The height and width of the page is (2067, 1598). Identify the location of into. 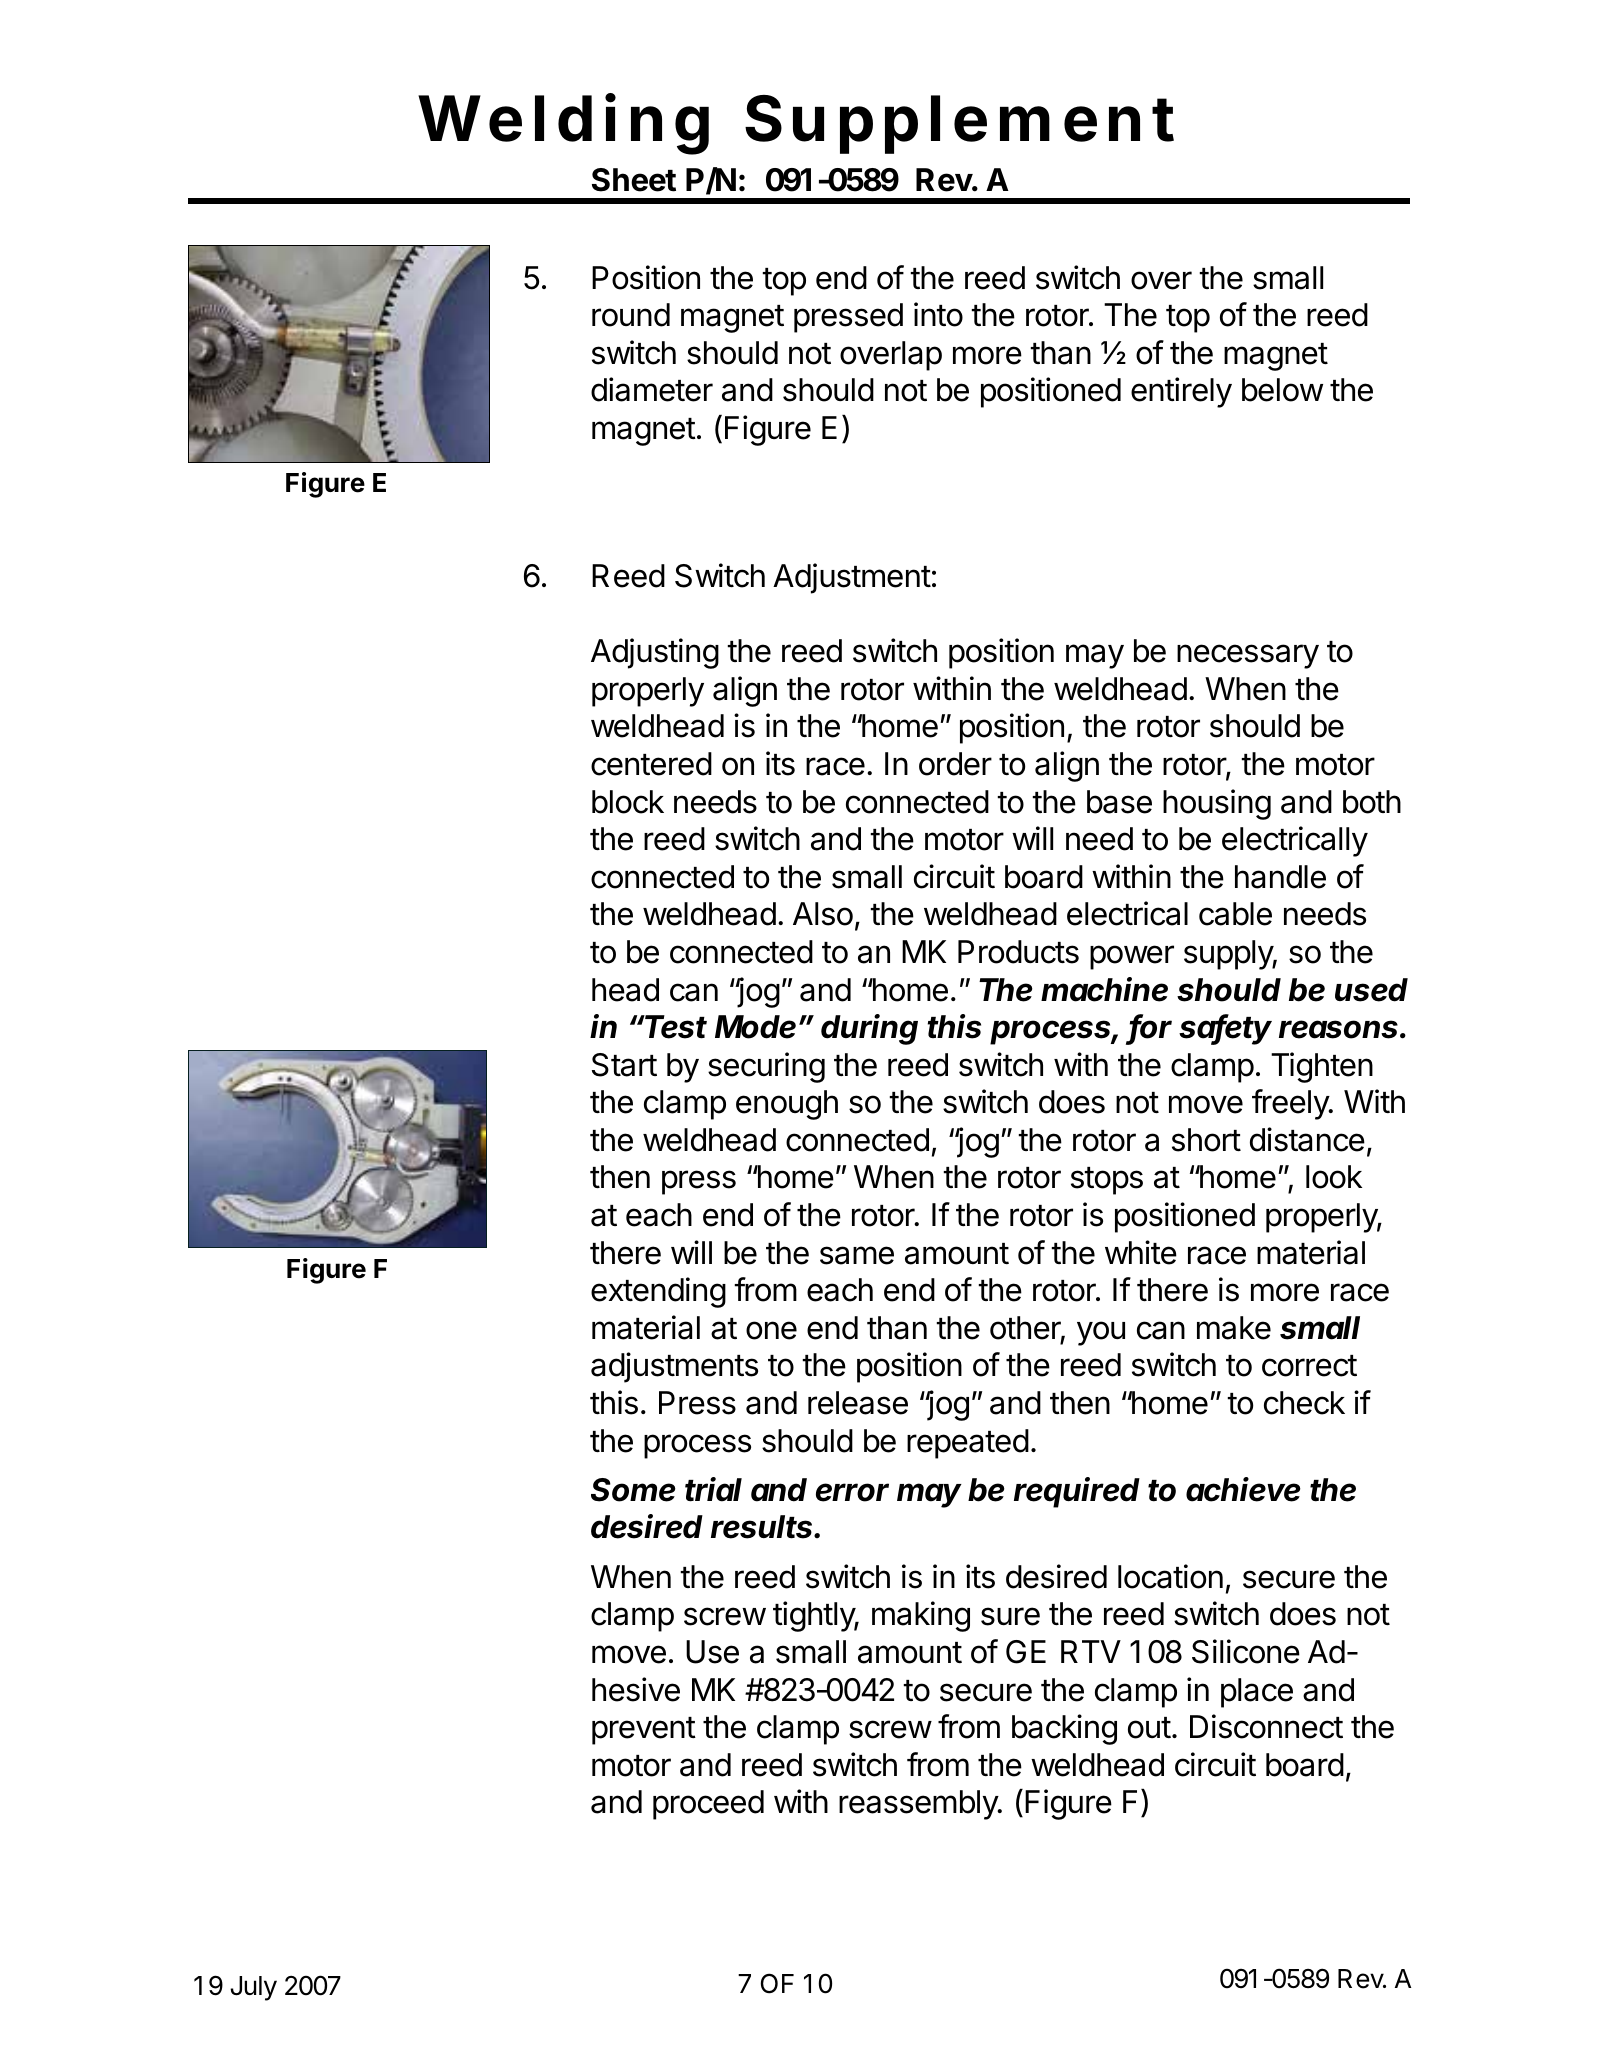
(938, 314).
